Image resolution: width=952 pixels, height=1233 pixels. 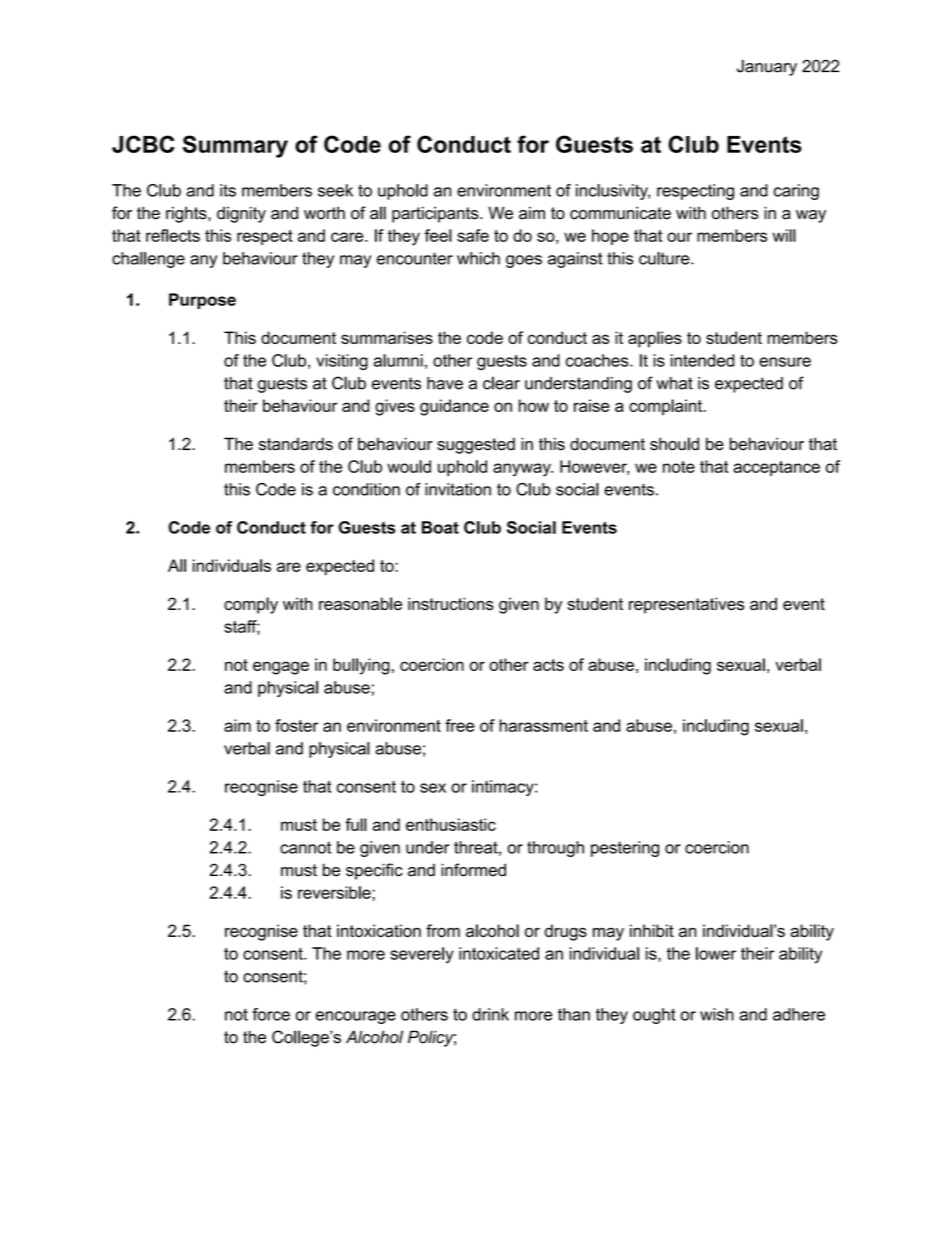 What do you see at coordinates (679, 467) in the screenshot?
I see `note` at bounding box center [679, 467].
